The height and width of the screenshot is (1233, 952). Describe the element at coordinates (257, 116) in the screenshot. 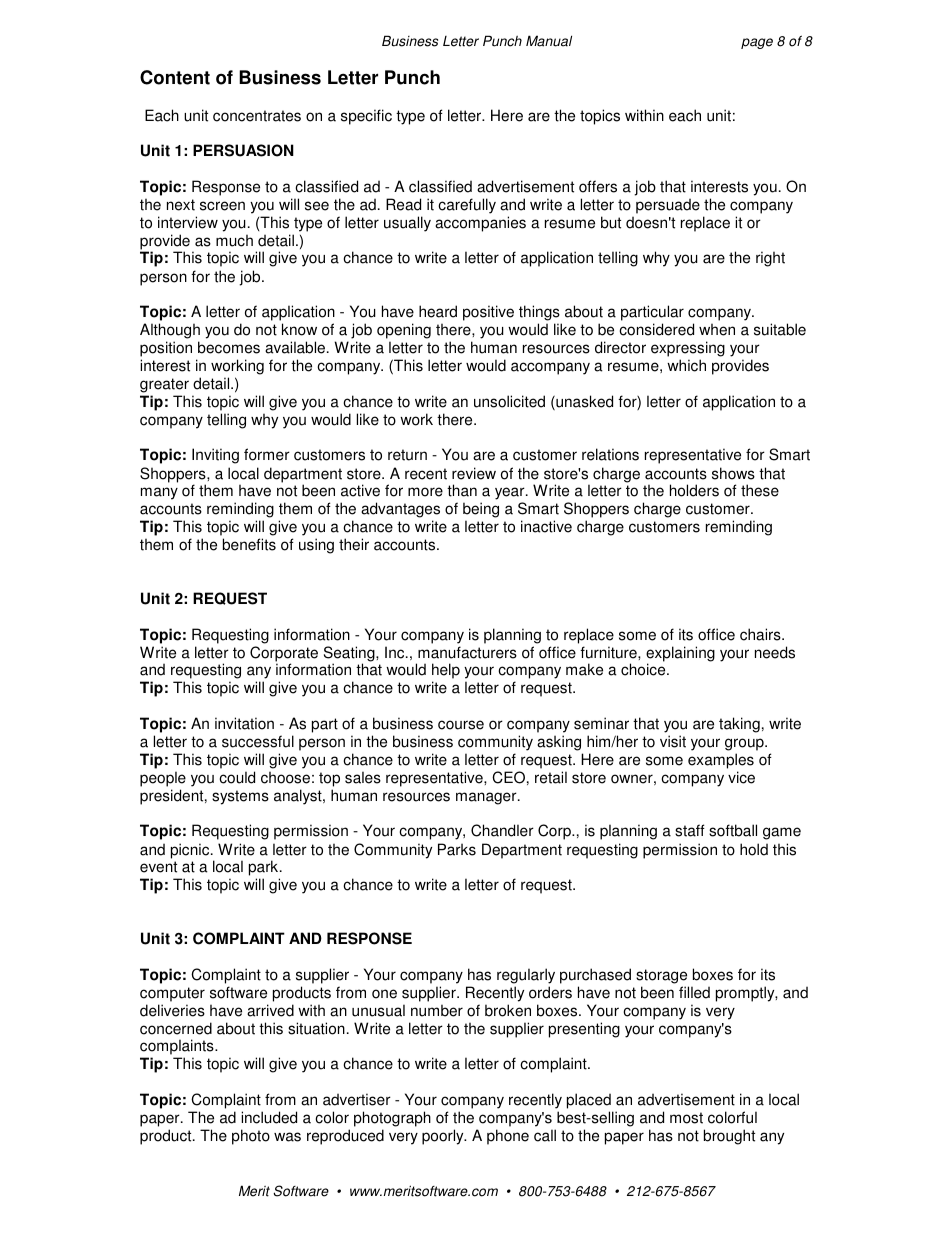

I see `concentrates` at that location.
